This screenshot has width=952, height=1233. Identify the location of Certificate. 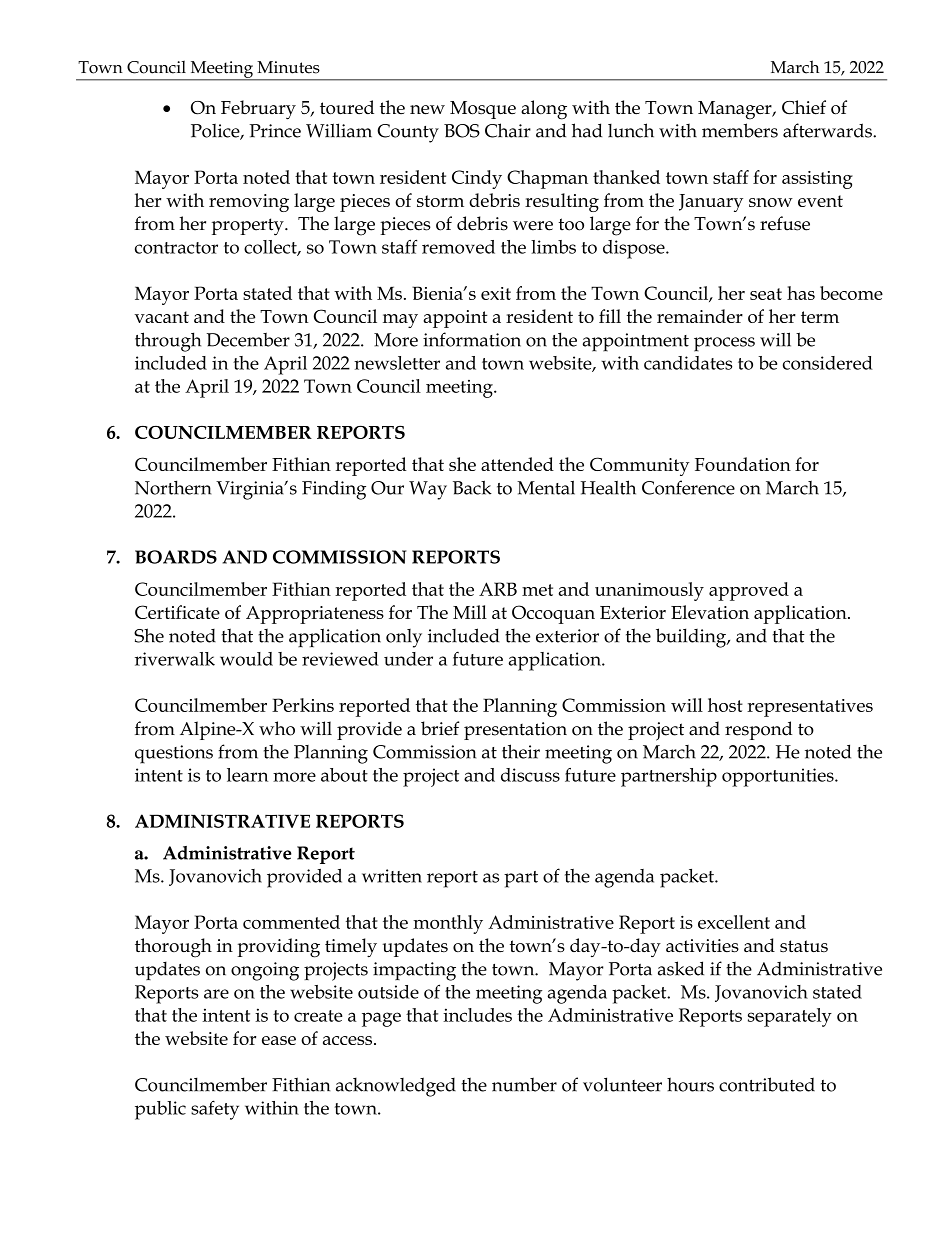
(177, 612).
